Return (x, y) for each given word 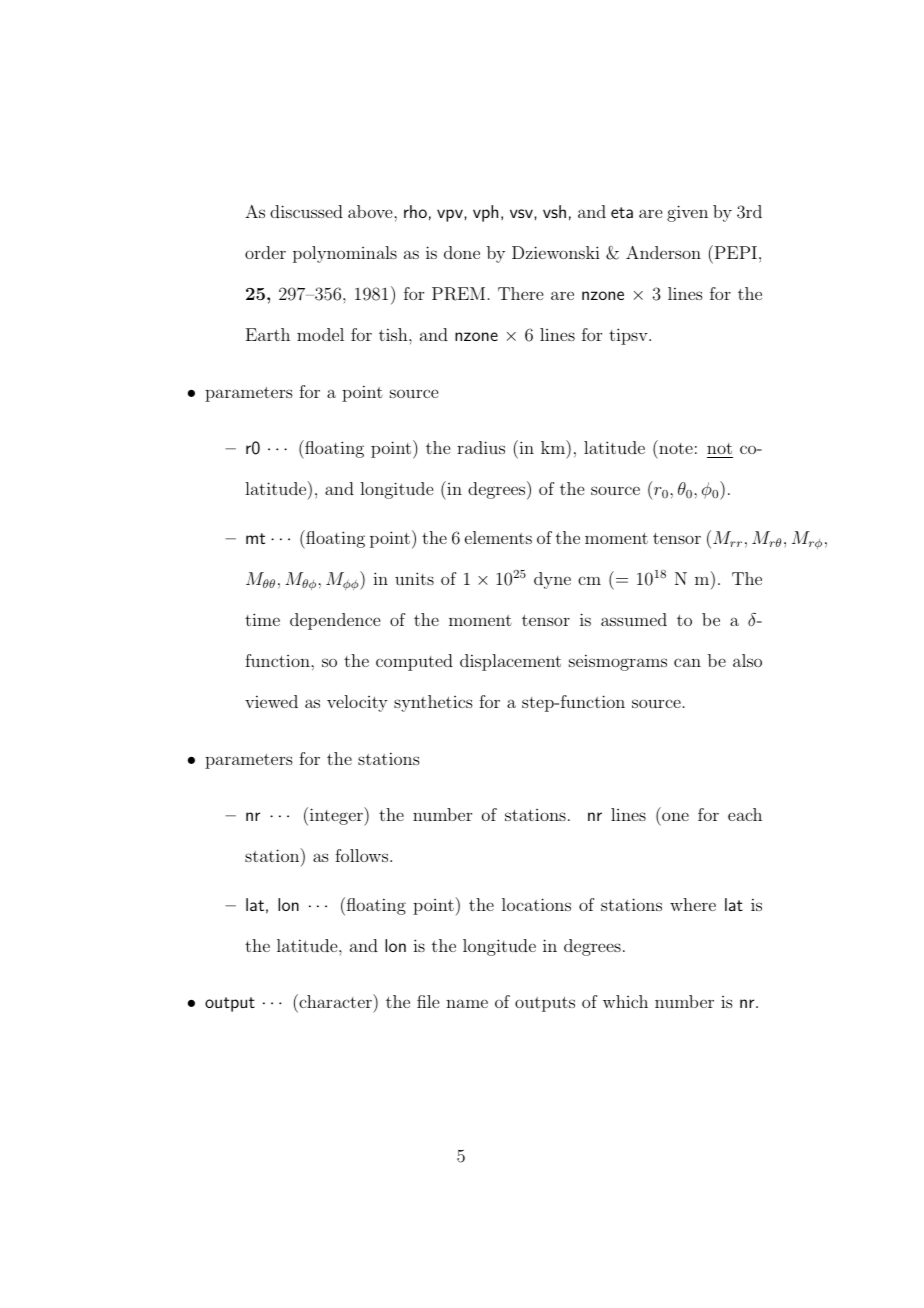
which (625, 1001)
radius (481, 447)
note (676, 448)
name (467, 1003)
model (320, 334)
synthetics (433, 703)
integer (337, 816)
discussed (306, 211)
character (335, 1001)
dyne (552, 580)
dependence (335, 621)
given (687, 213)
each (745, 814)
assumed (634, 619)
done (462, 252)
